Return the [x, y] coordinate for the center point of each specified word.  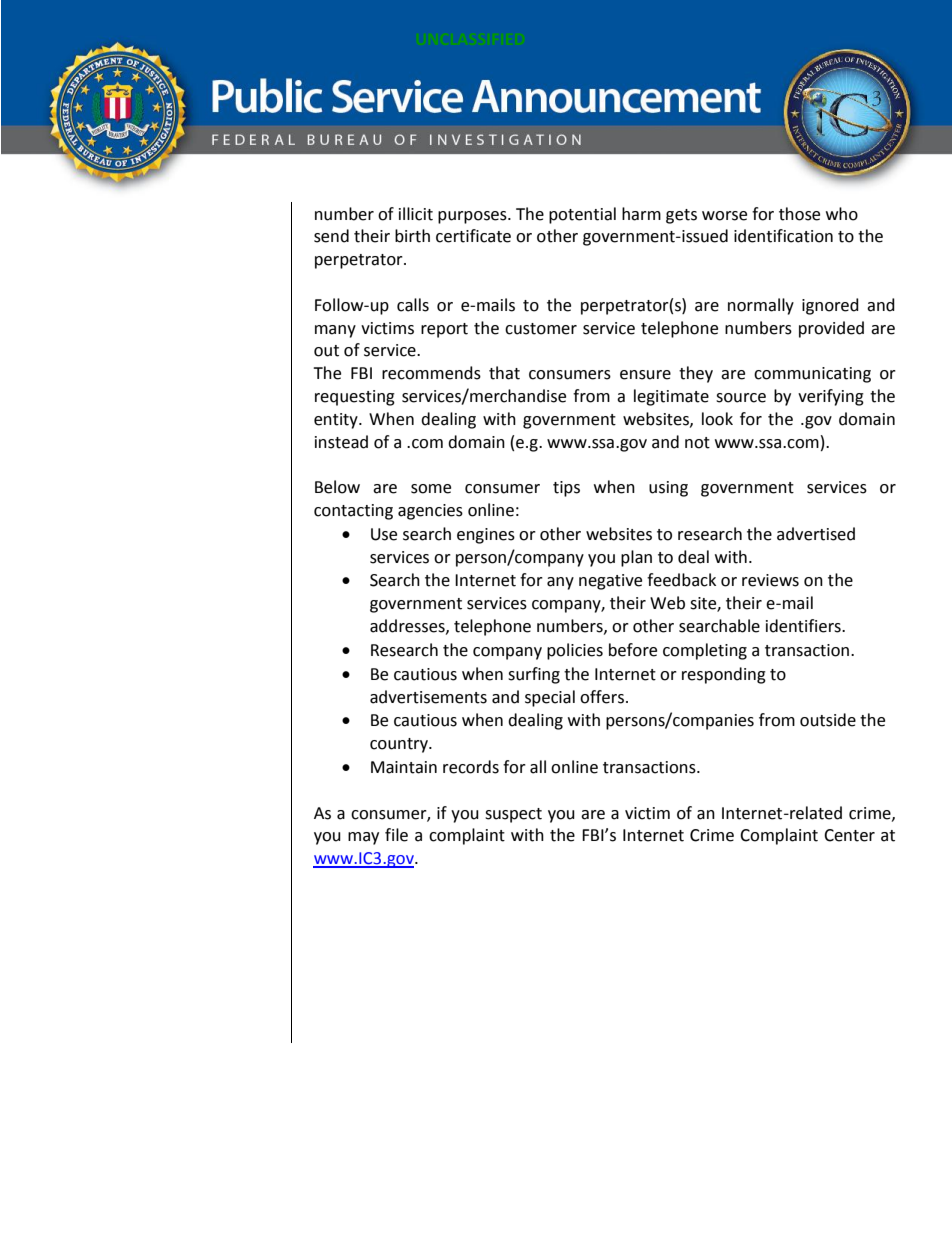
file [396, 835]
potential [582, 215]
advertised [816, 534]
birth [412, 236]
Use [384, 534]
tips [566, 489]
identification [783, 236]
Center [849, 835]
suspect [513, 815]
